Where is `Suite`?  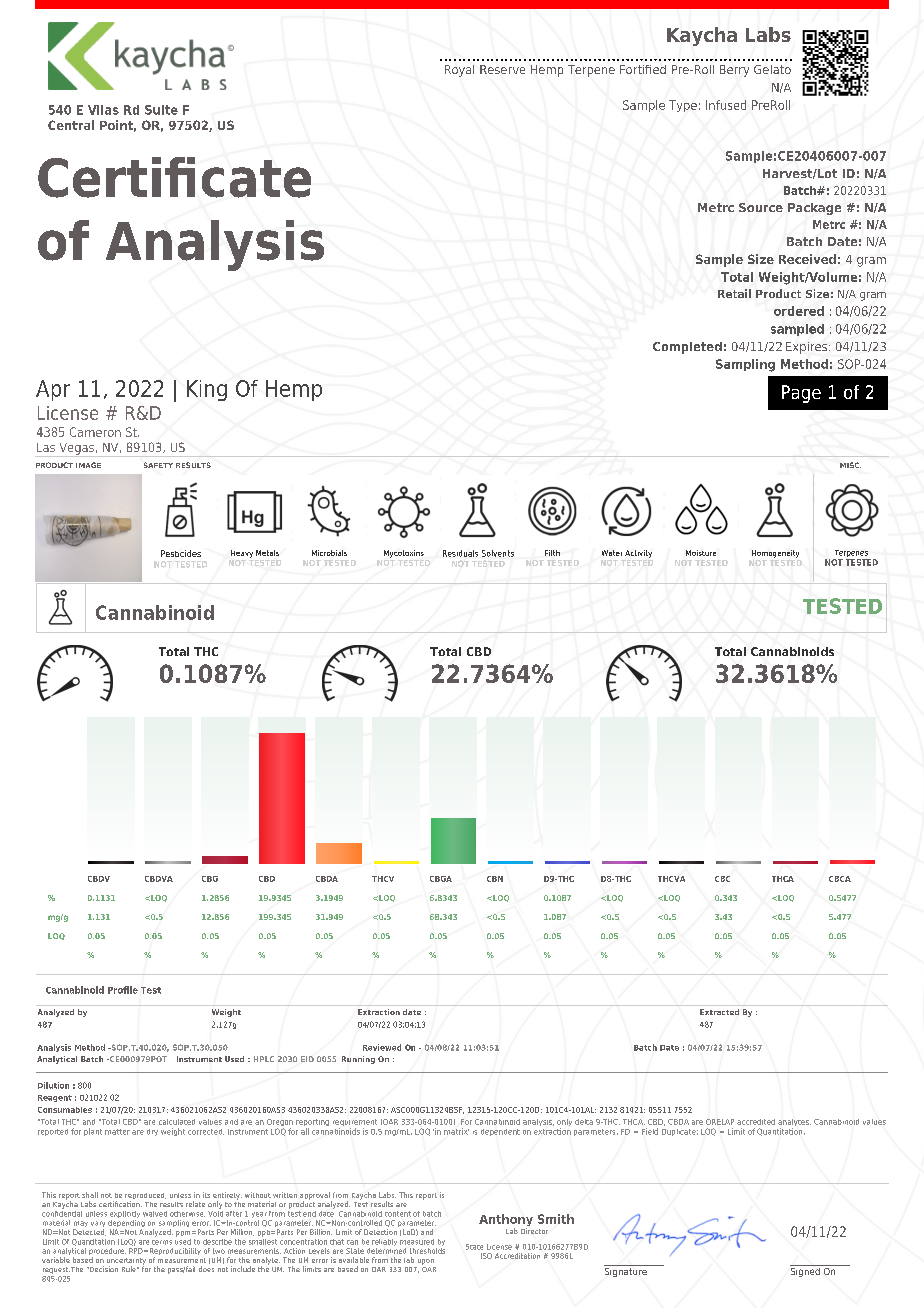 Suite is located at coordinates (161, 110).
